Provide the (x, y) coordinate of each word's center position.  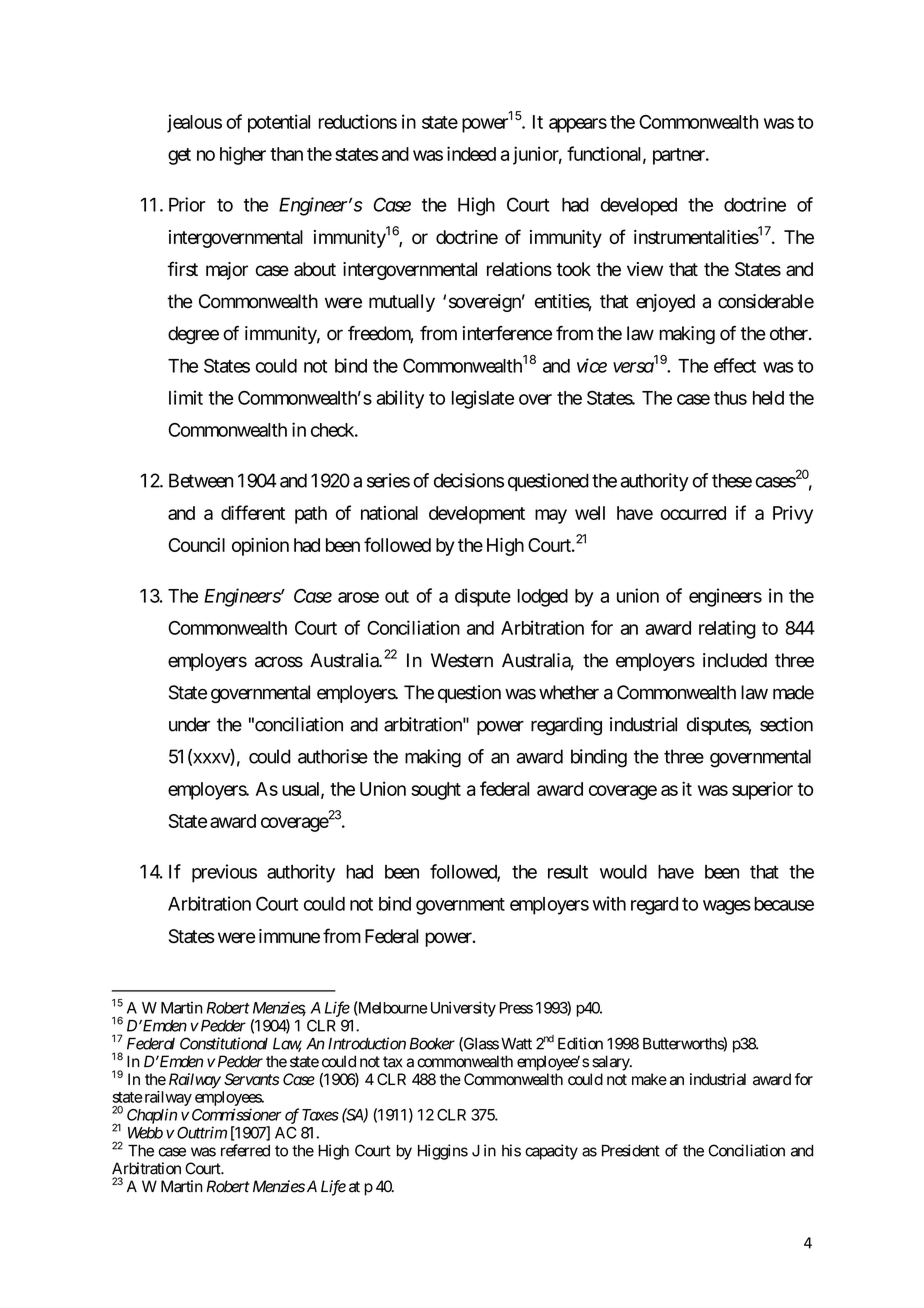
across (279, 662)
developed (639, 207)
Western (462, 660)
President (631, 1150)
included (735, 660)
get (179, 156)
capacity (551, 1152)
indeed (471, 153)
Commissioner (236, 1114)
